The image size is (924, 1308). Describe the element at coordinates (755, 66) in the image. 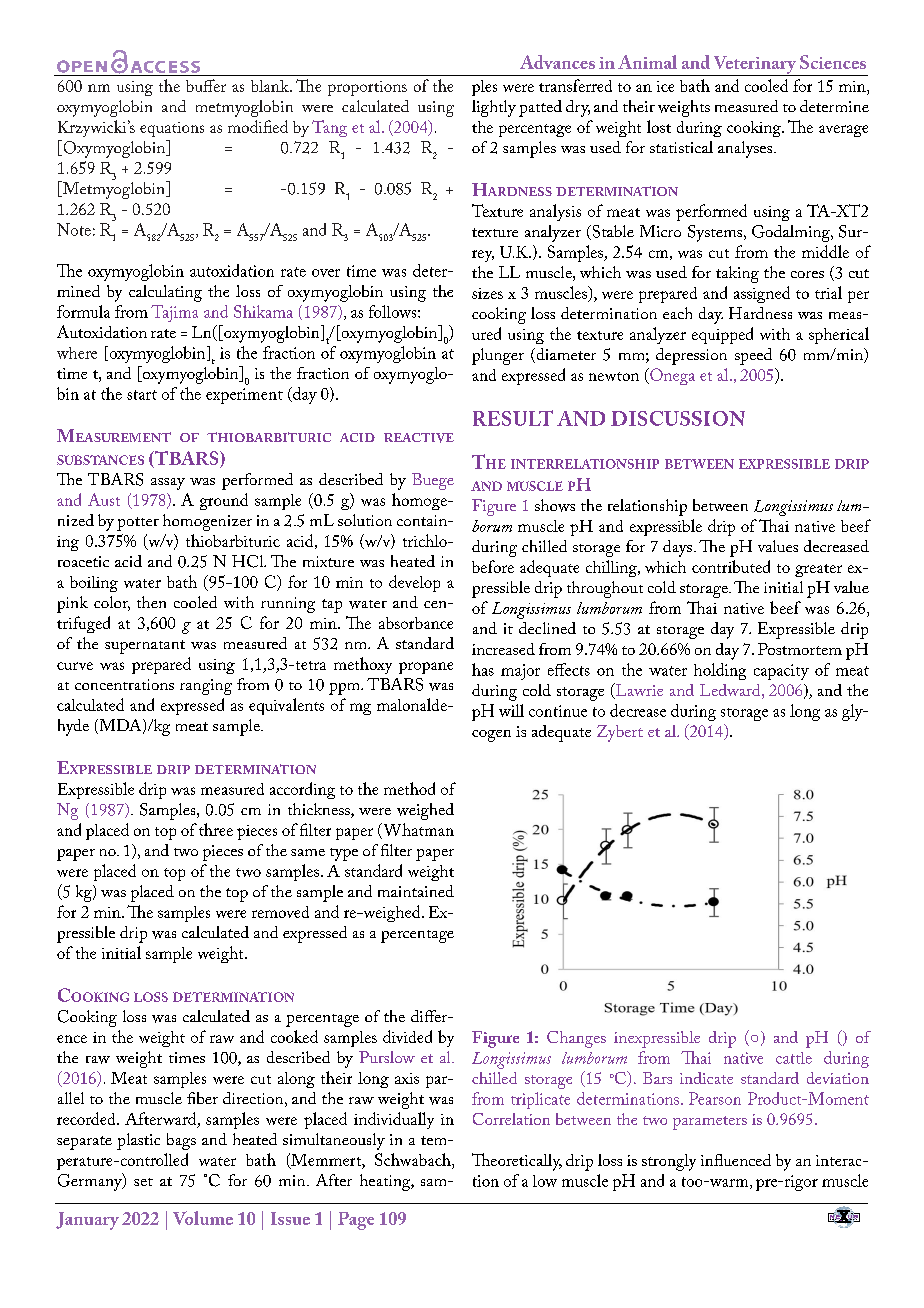

I see `Veterinary` at that location.
